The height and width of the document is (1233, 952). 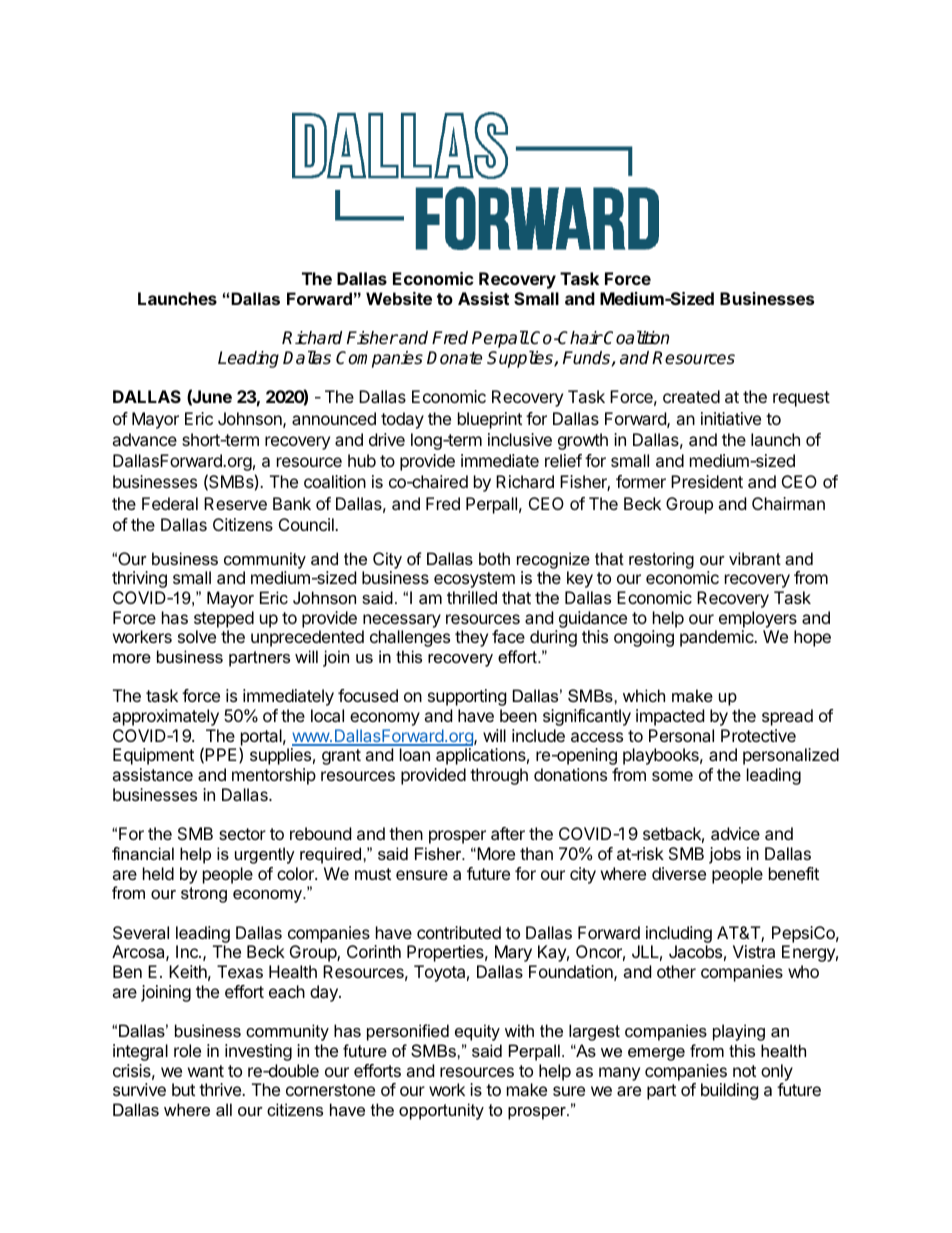 What do you see at coordinates (691, 396) in the document?
I see `created` at bounding box center [691, 396].
